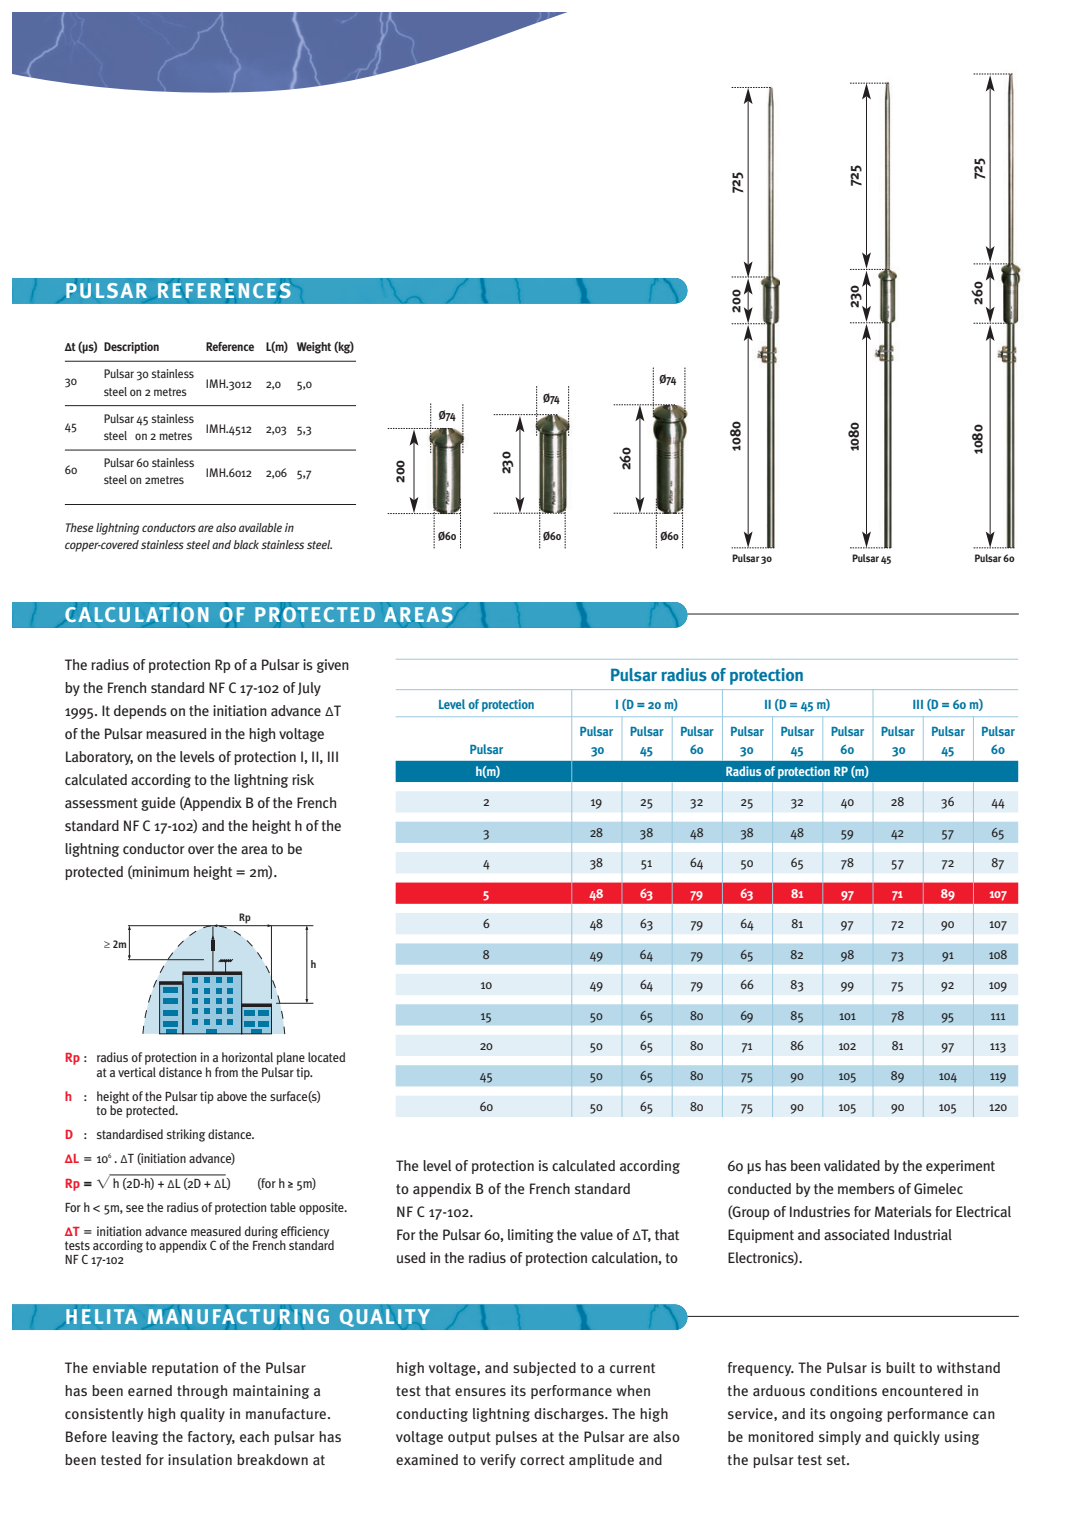 This image has height=1520, width=1084. What do you see at coordinates (246, 544) in the image?
I see `black` at bounding box center [246, 544].
